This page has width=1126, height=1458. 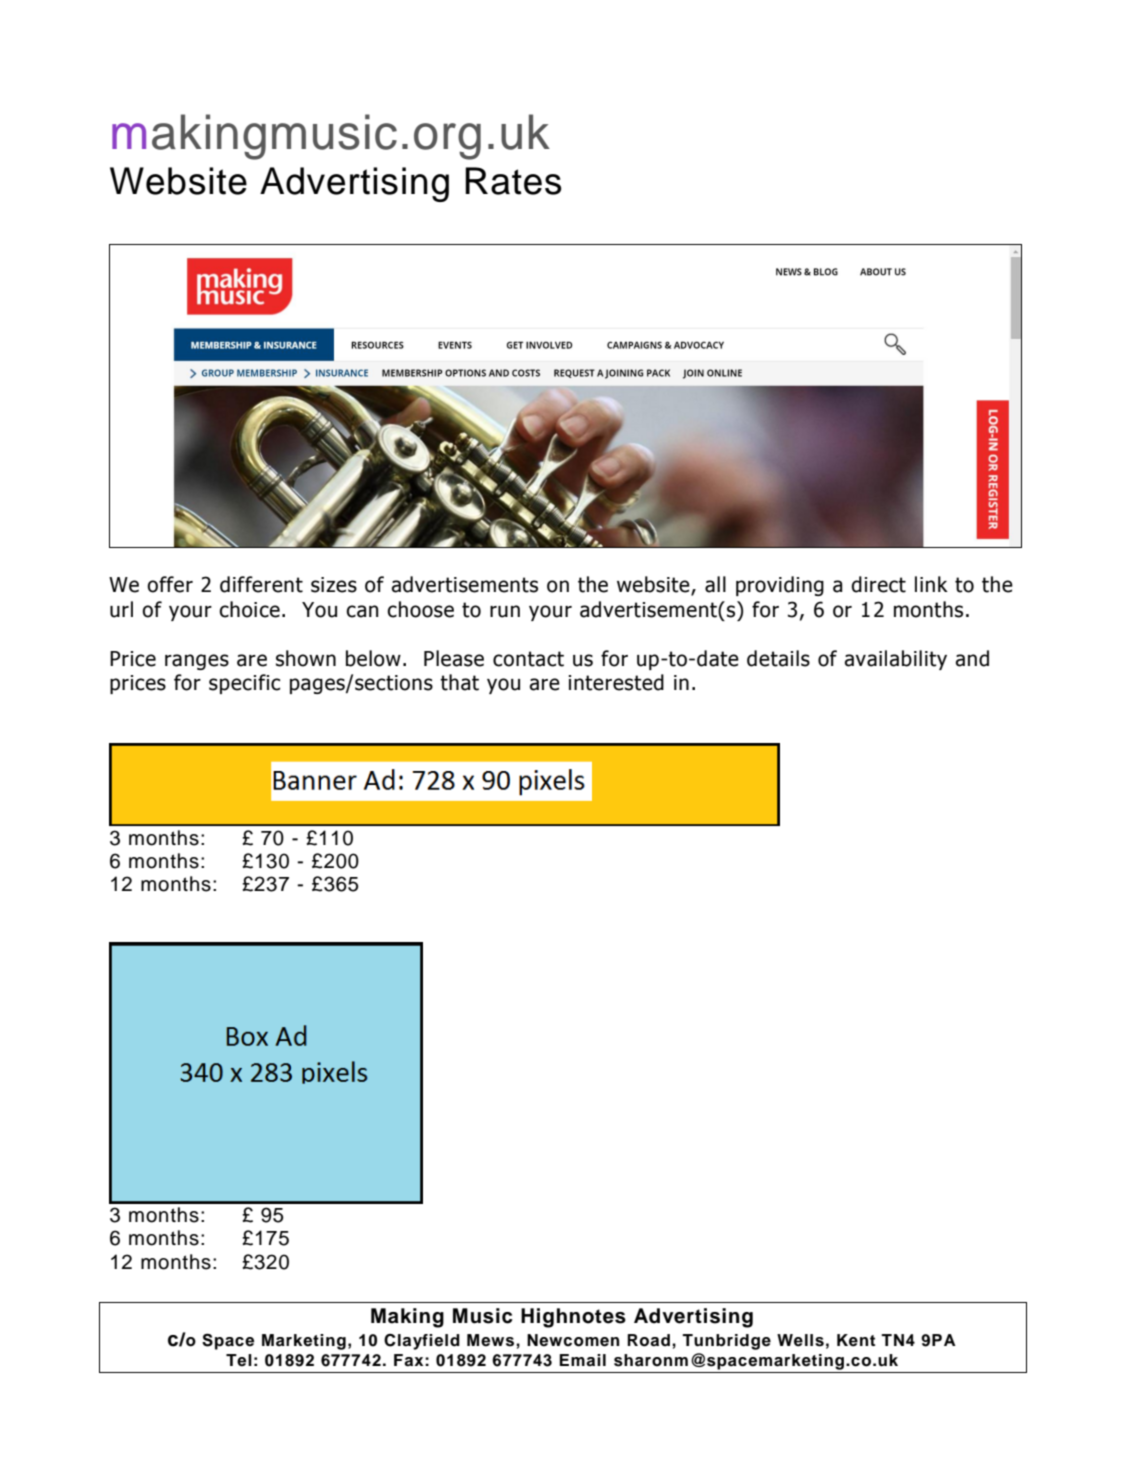 What do you see at coordinates (239, 1360) in the page?
I see `Tel` at bounding box center [239, 1360].
